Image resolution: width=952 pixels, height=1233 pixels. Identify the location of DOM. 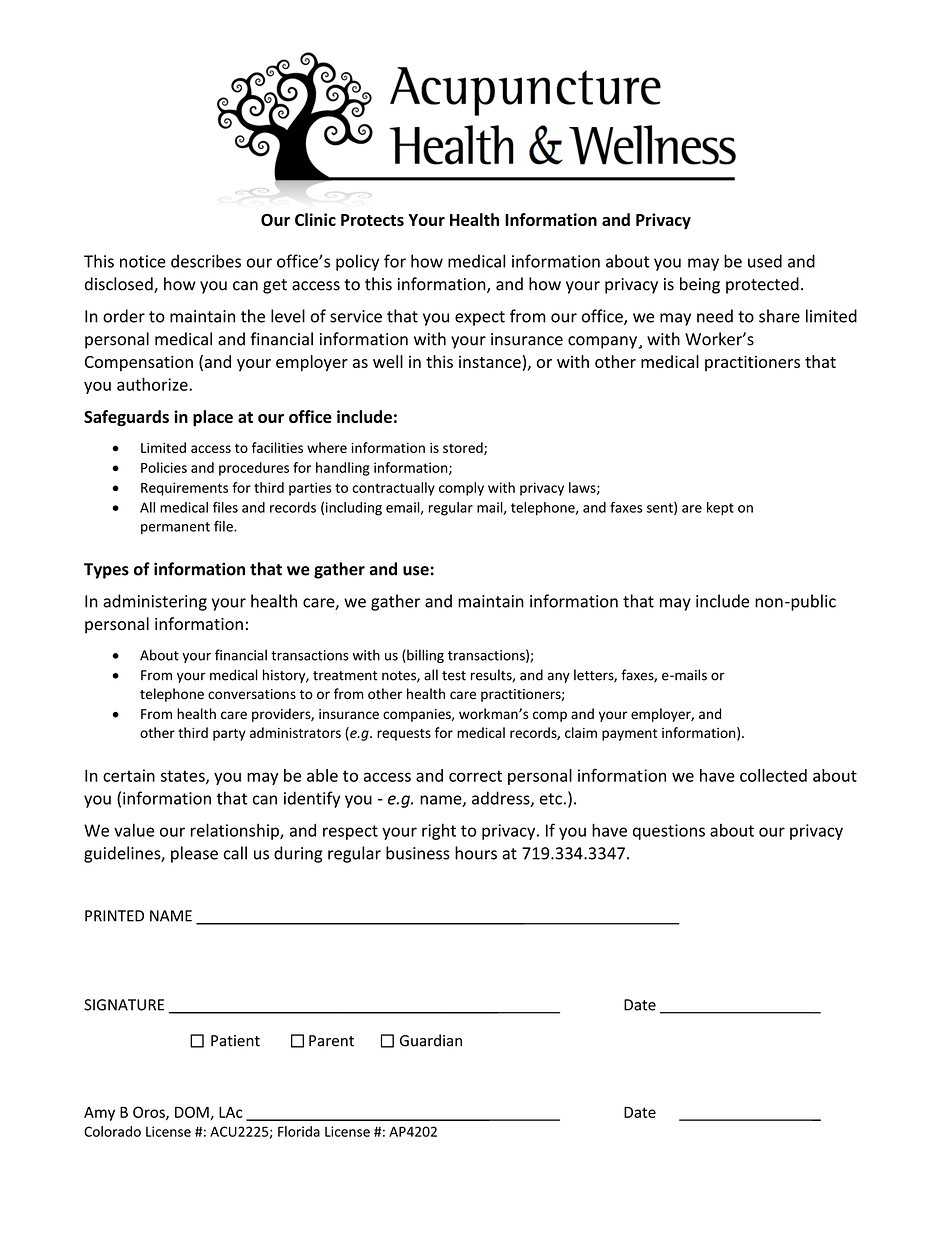
(193, 1113).
